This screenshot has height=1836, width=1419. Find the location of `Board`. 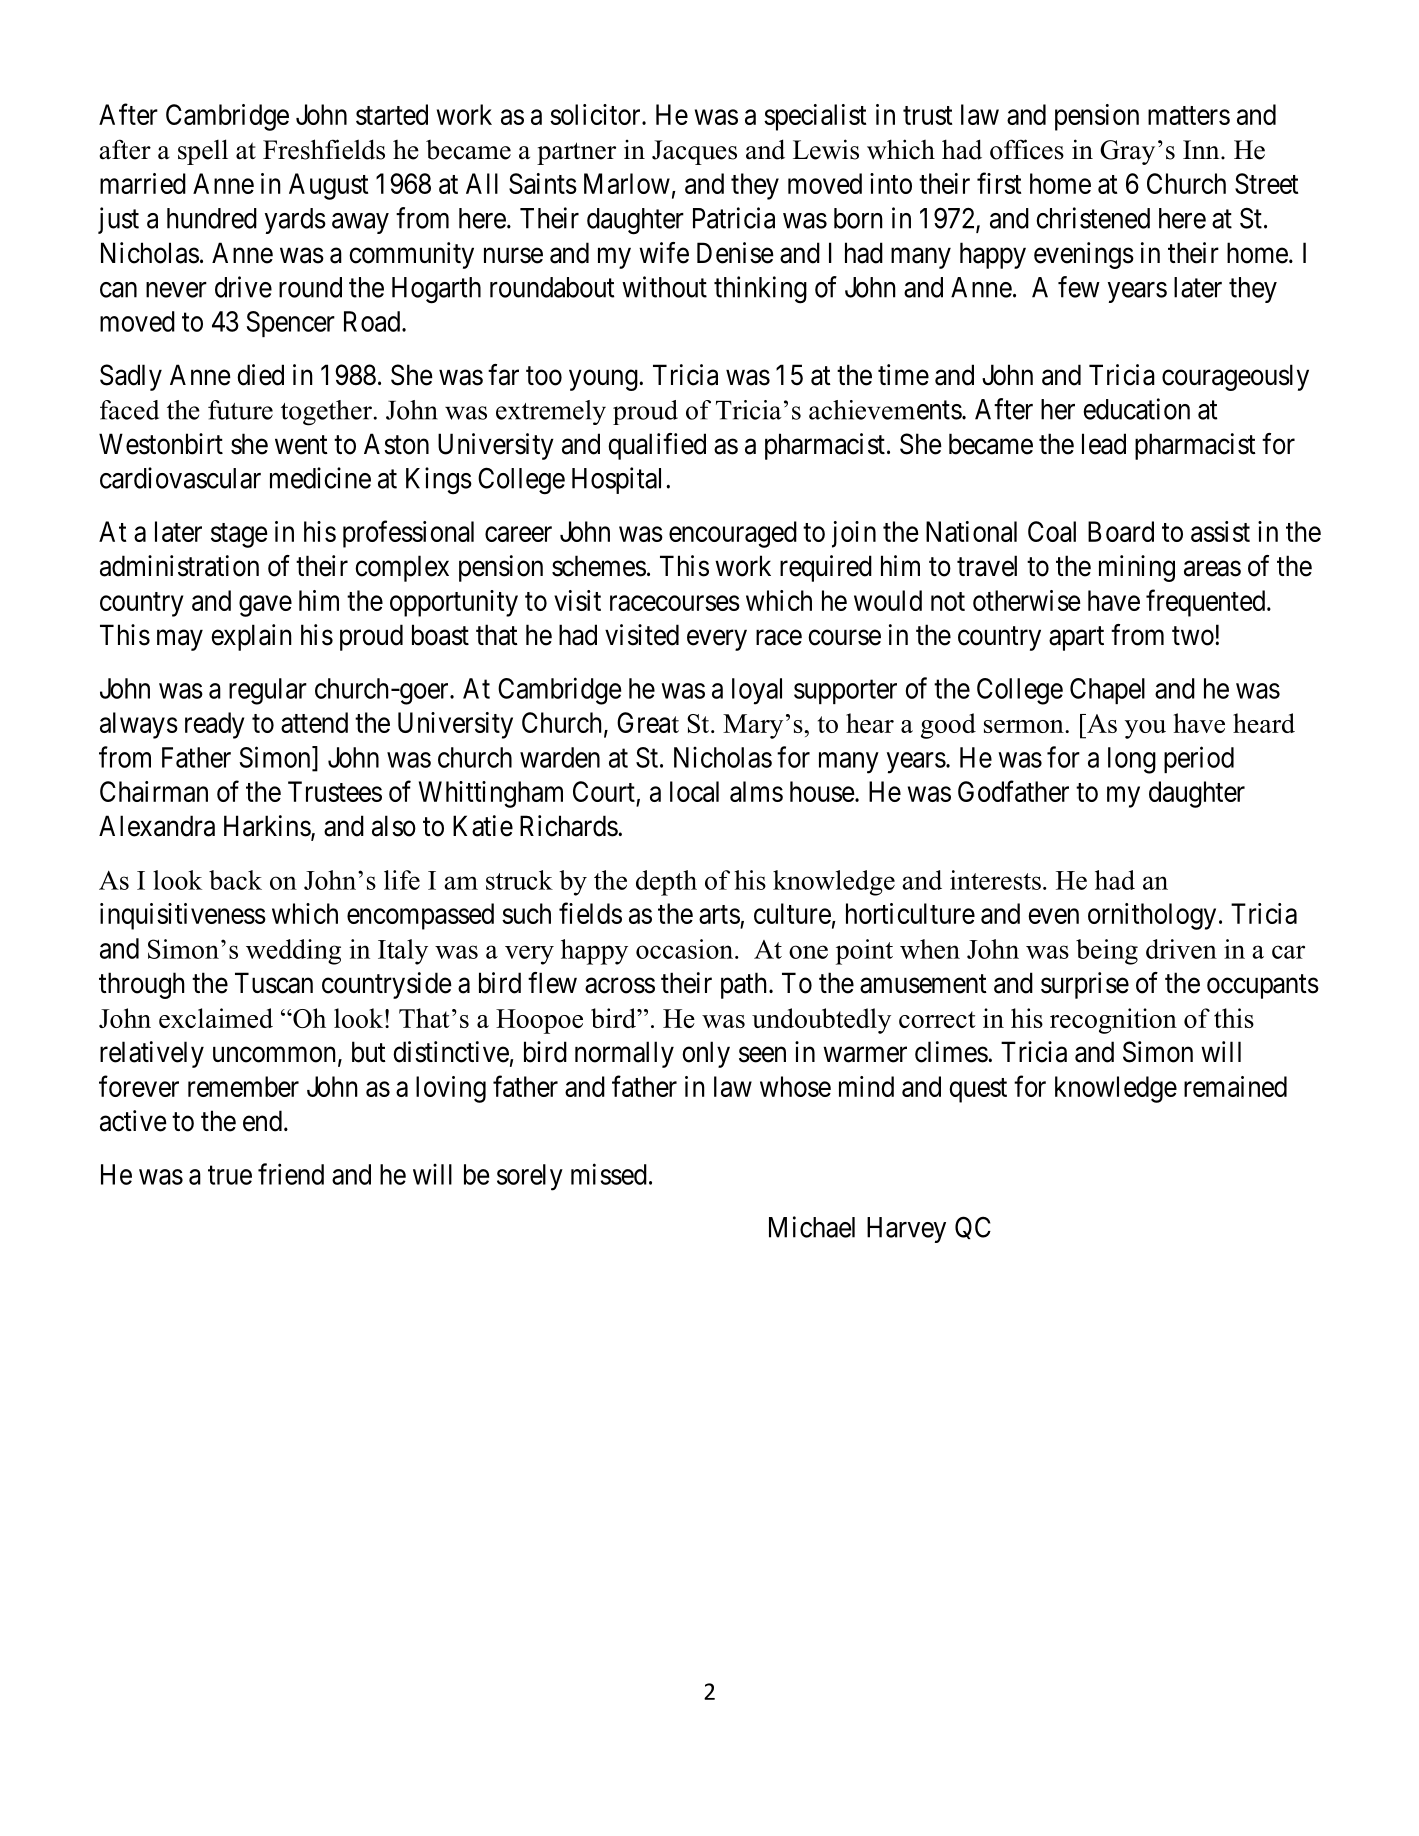

Board is located at coordinates (1121, 531).
